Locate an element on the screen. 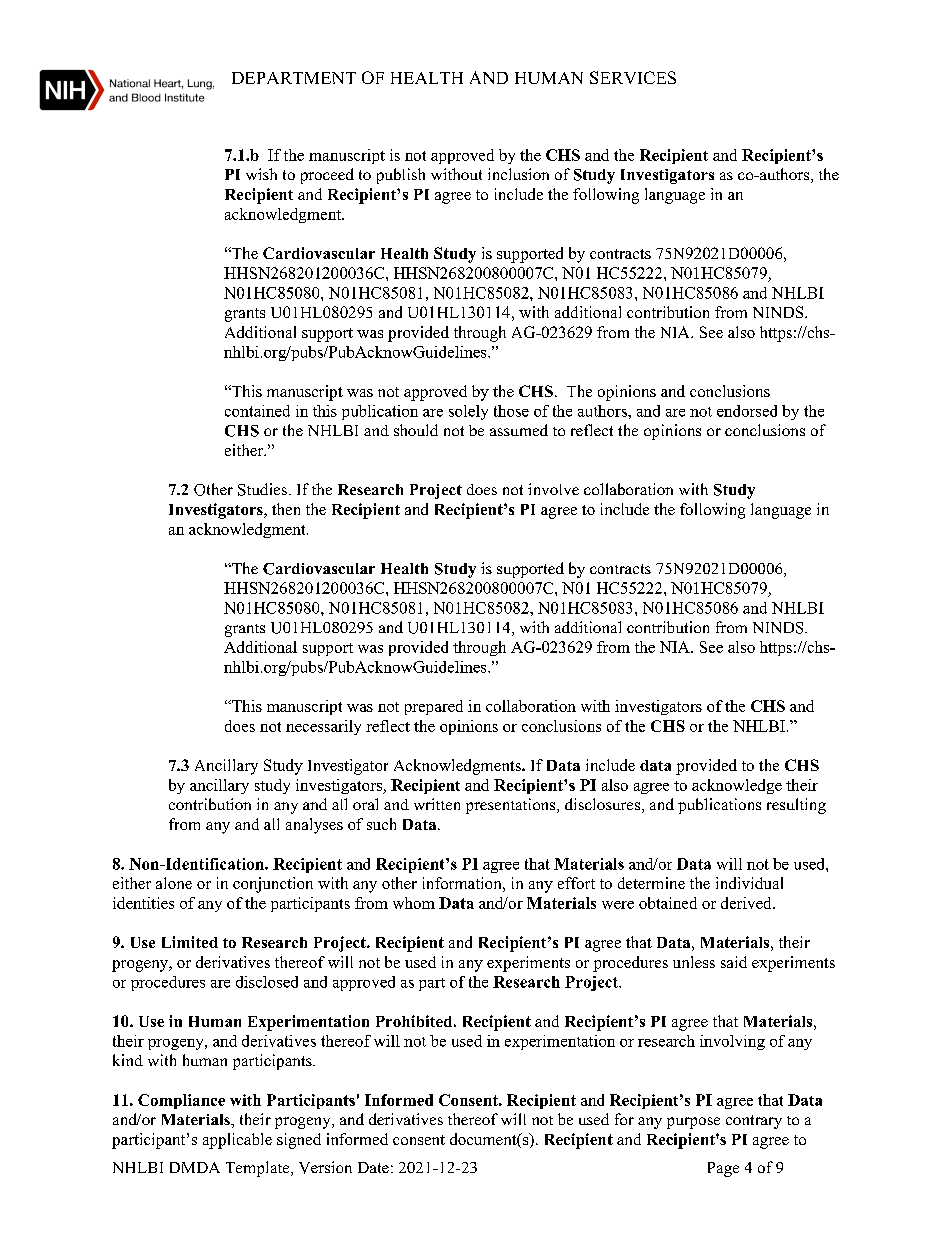 This screenshot has height=1233, width=952. analyses is located at coordinates (314, 826).
